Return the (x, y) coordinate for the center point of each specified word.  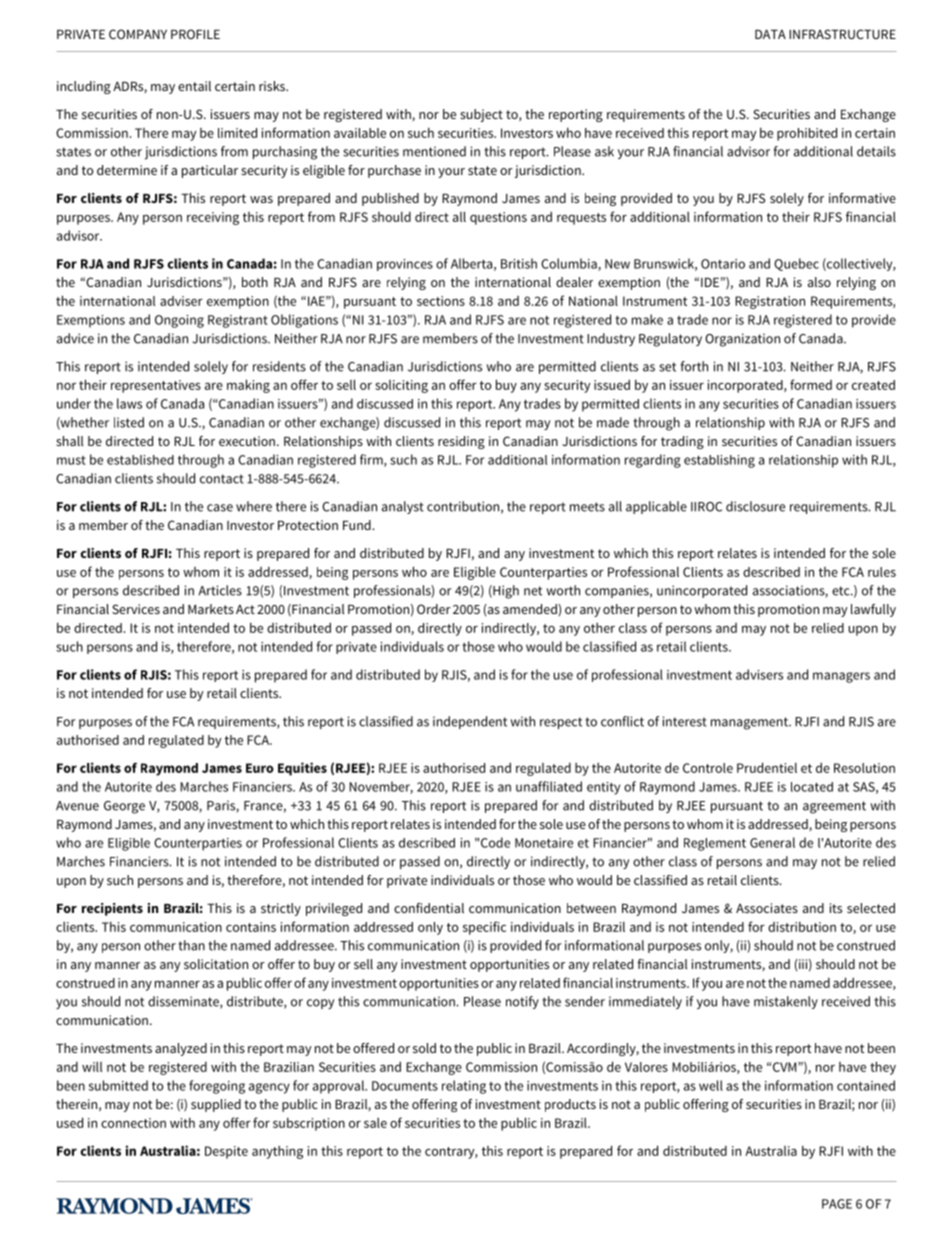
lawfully (873, 610)
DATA (770, 34)
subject (481, 115)
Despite (226, 1152)
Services (136, 609)
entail (194, 86)
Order (434, 609)
